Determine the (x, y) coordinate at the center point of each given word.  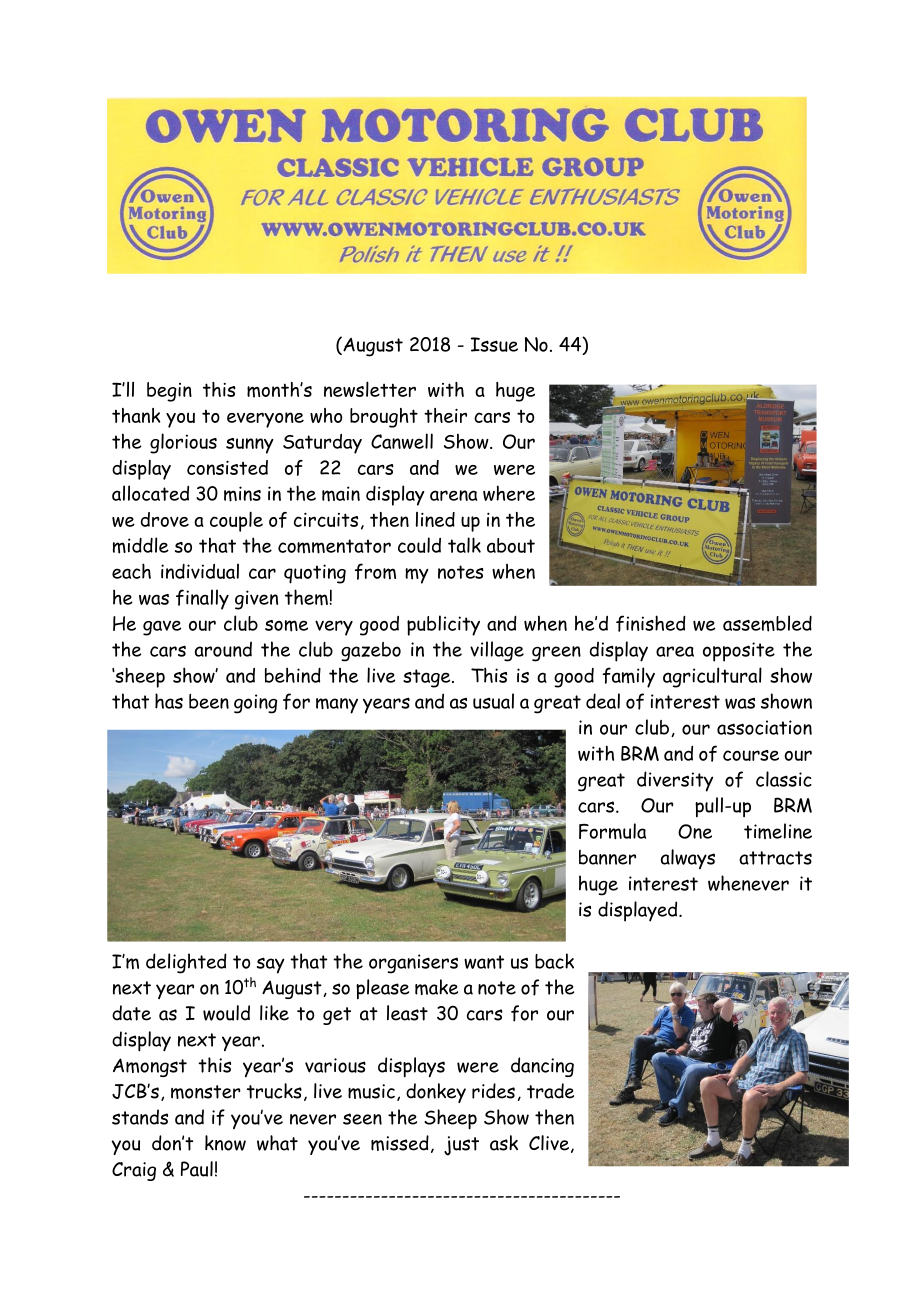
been (209, 701)
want (484, 962)
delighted (186, 963)
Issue (494, 344)
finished (651, 623)
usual (493, 701)
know (225, 1143)
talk (464, 545)
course (751, 755)
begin (169, 392)
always (688, 859)
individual (200, 571)
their (445, 415)
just (461, 1146)
